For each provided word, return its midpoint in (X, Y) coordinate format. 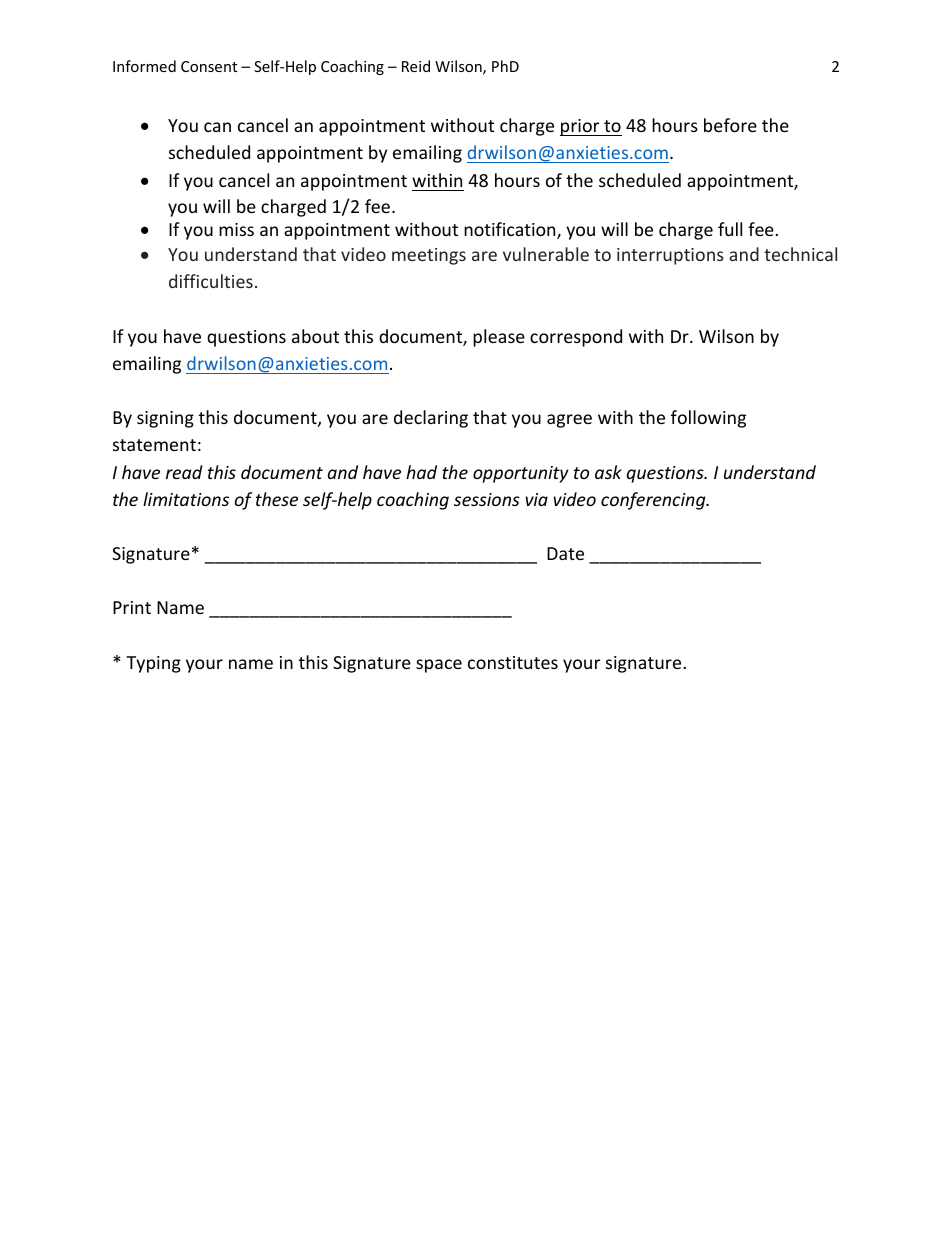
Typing (153, 664)
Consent (209, 66)
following (708, 419)
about (315, 336)
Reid (416, 66)
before (730, 125)
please (499, 338)
